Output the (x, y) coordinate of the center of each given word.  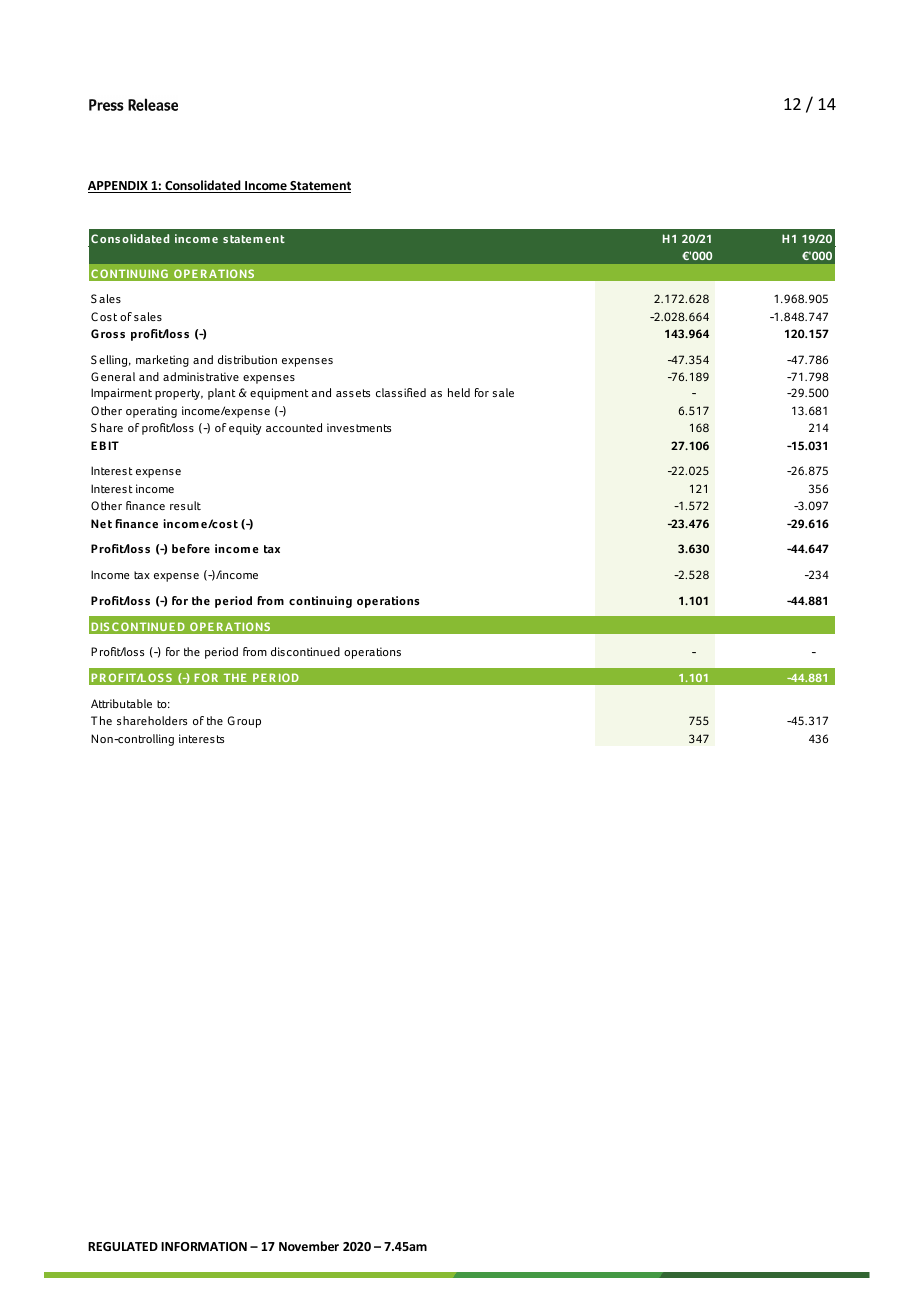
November (309, 1246)
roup (249, 723)
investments (359, 427)
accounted (294, 427)
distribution (247, 359)
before (191, 548)
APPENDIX (119, 187)
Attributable (121, 703)
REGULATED (123, 1246)
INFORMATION (204, 1246)
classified (401, 392)
